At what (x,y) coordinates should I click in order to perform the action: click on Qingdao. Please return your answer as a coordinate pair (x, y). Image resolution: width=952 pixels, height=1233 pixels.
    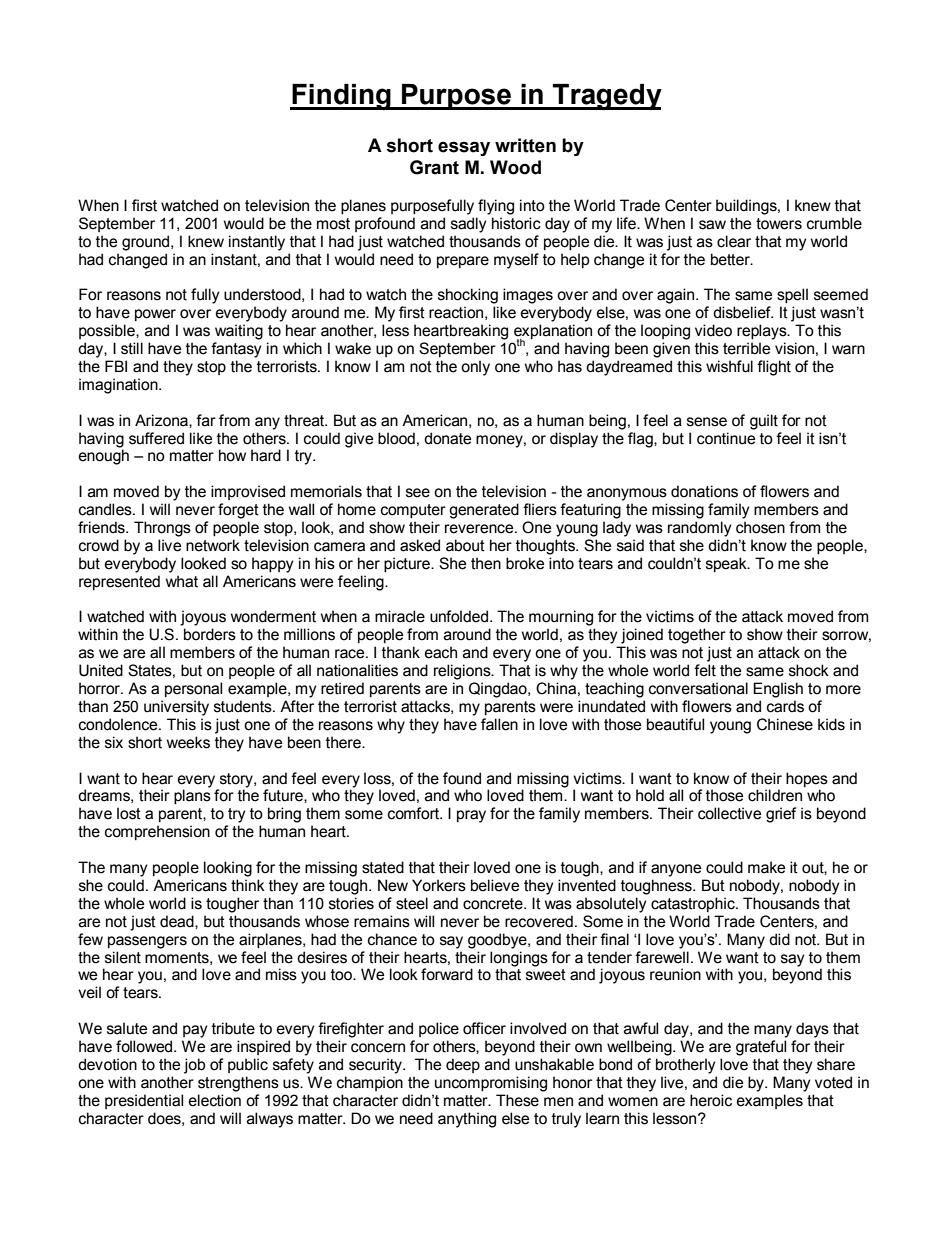
    Looking at the image, I should click on (499, 690).
